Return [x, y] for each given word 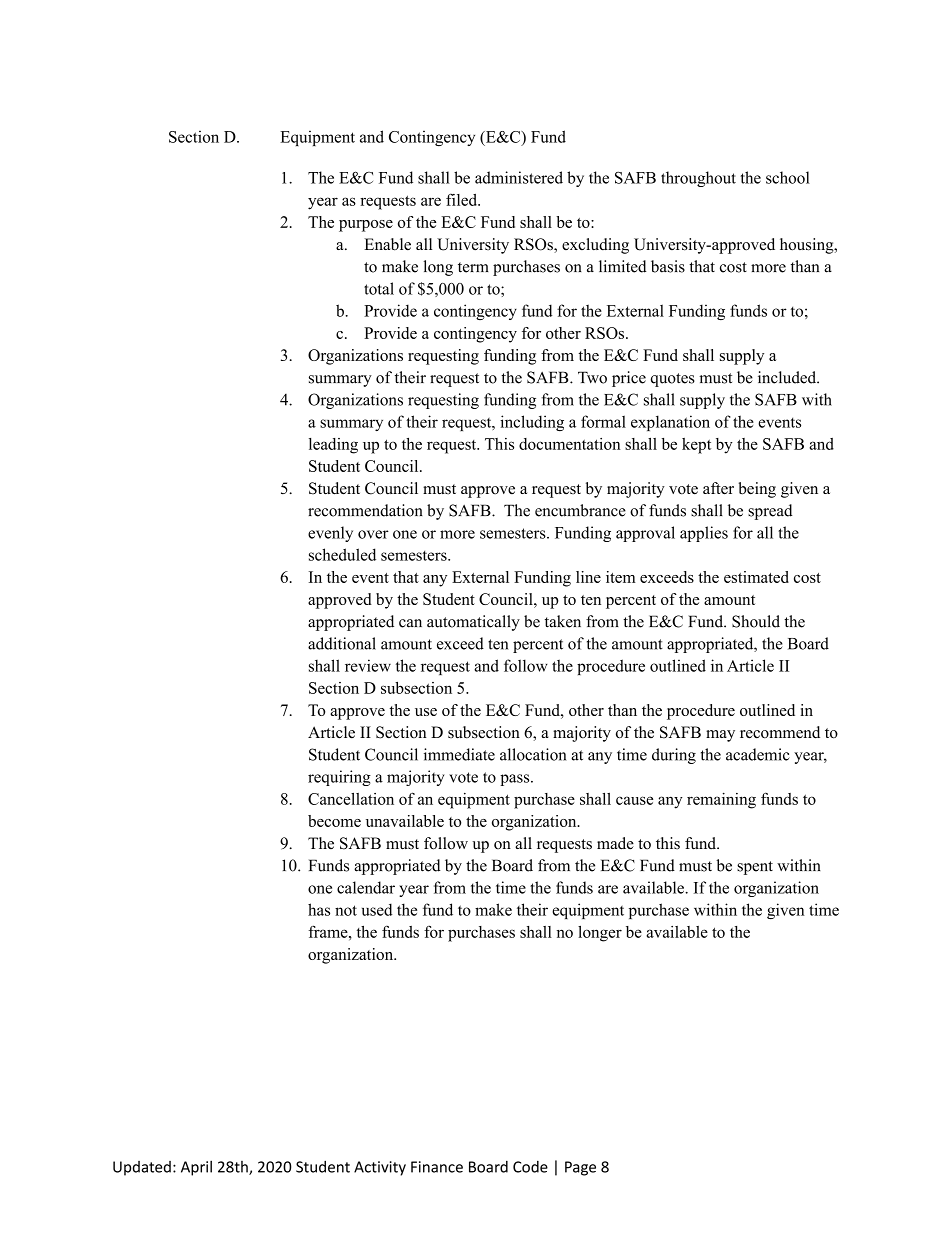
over [373, 534]
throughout [698, 179]
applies [704, 534]
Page [580, 1168]
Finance [437, 1167]
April [196, 1168]
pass [516, 780]
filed [463, 200]
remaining [721, 800]
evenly [330, 534]
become [334, 821]
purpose [366, 226]
